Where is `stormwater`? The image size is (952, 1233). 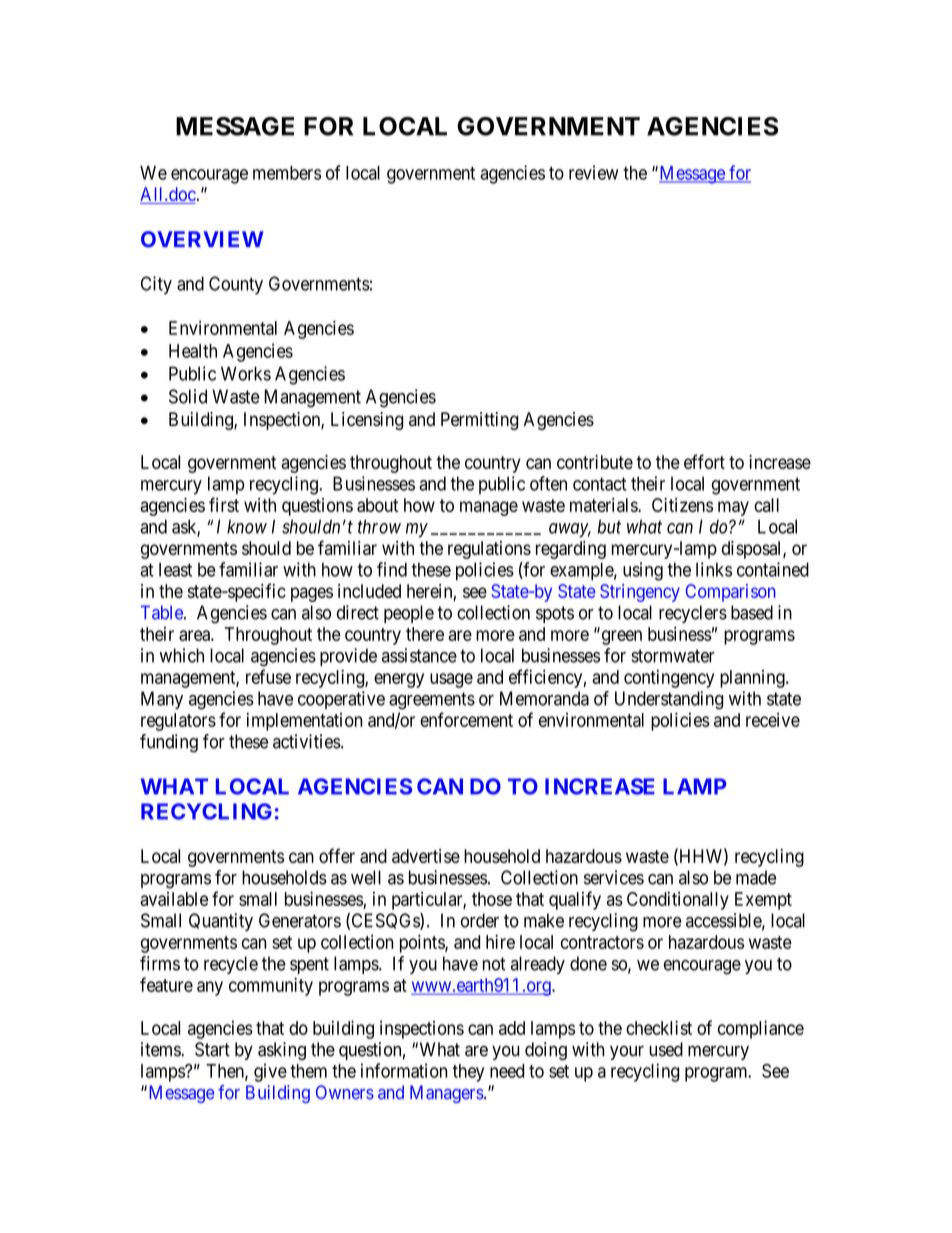
stormwater is located at coordinates (673, 656).
